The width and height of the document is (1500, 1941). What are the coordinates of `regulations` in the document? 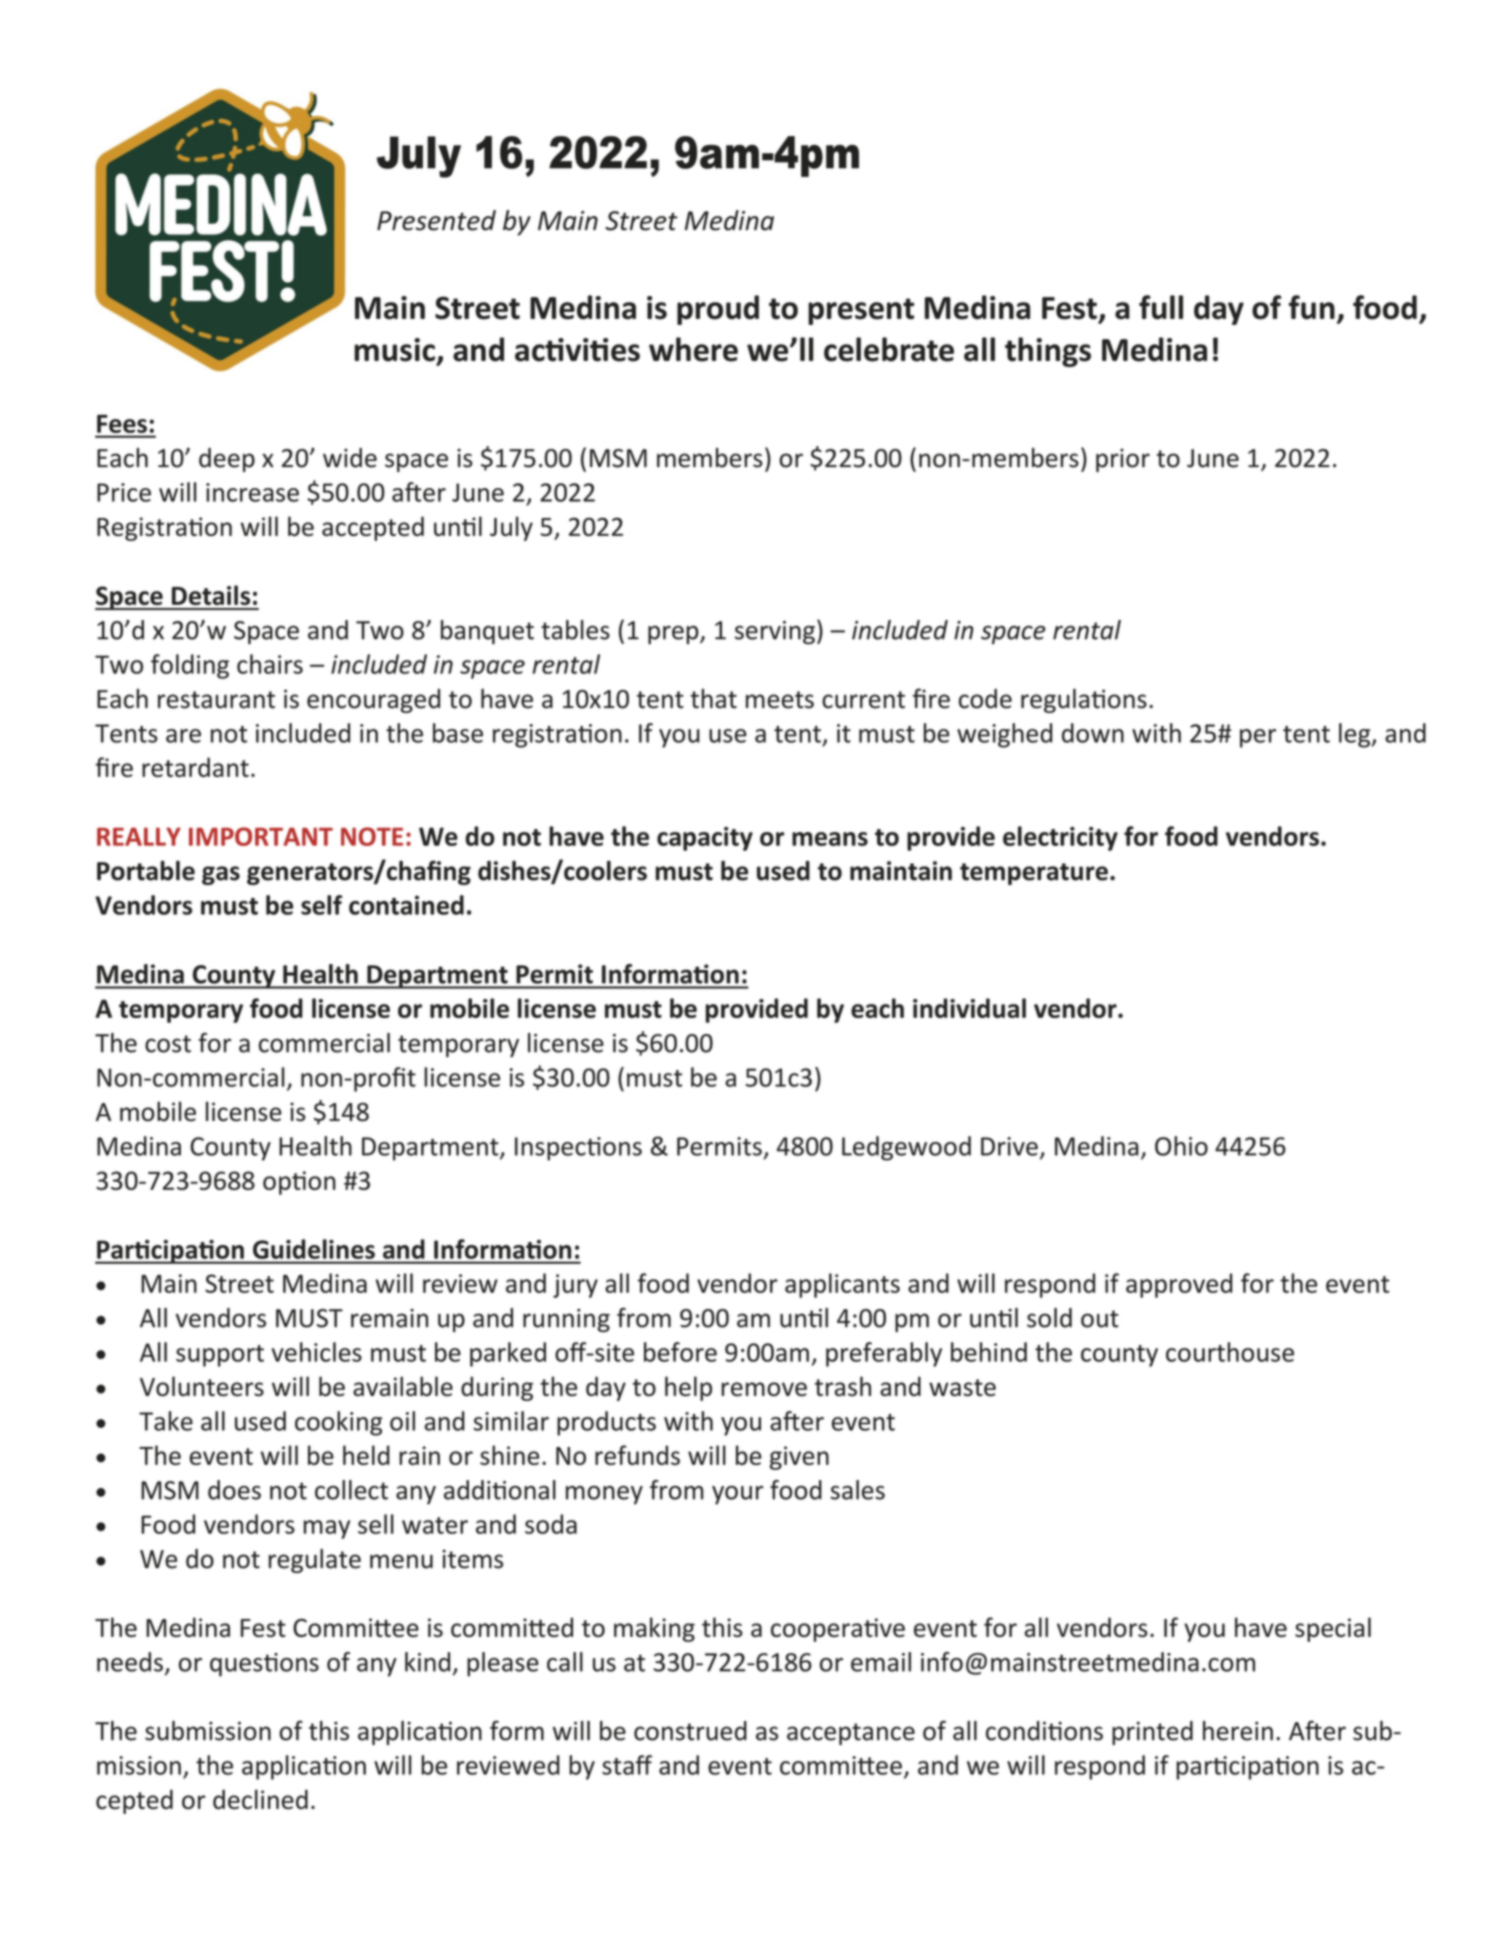 It's located at (1084, 700).
